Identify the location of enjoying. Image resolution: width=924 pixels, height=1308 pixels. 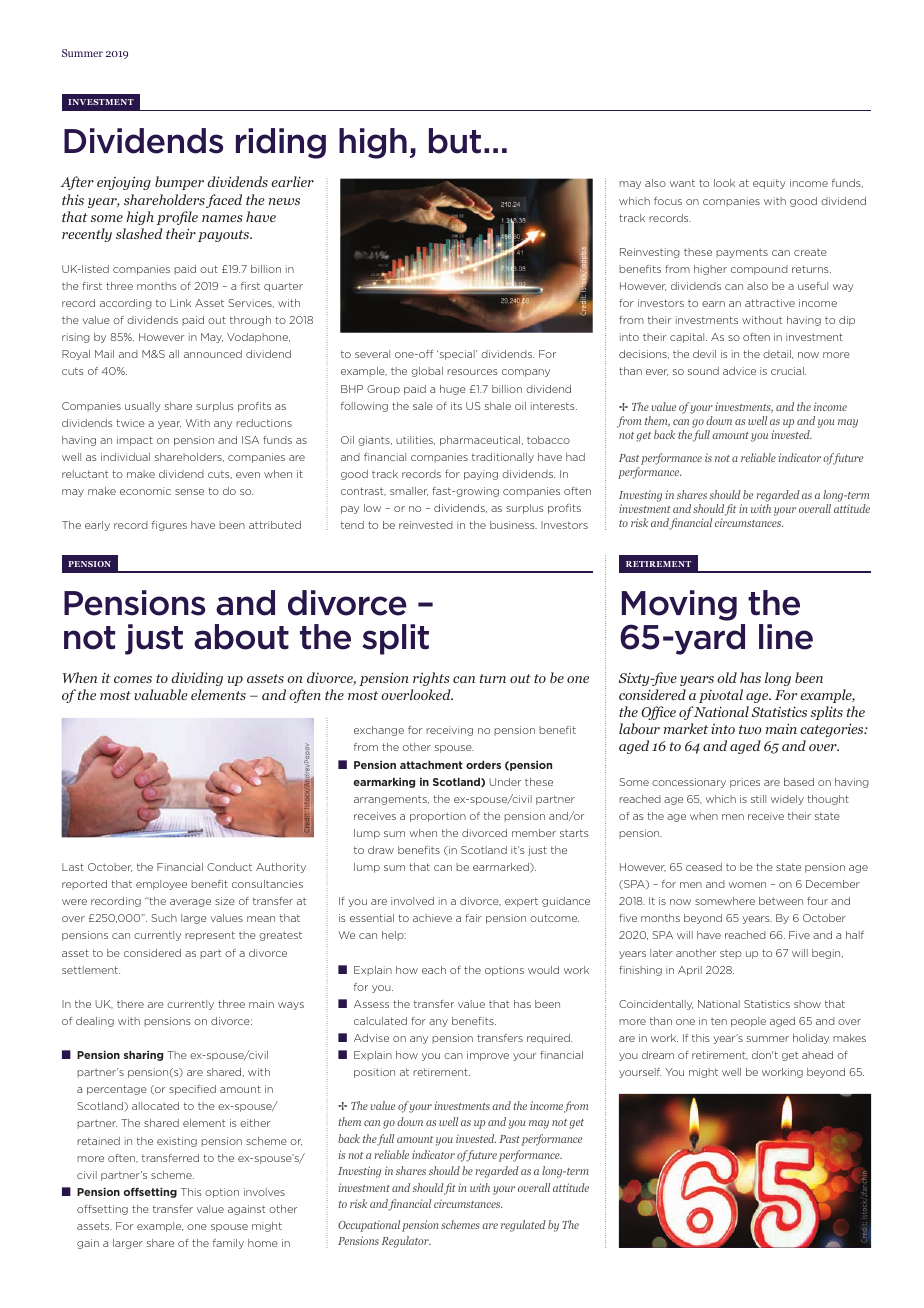
(124, 183).
